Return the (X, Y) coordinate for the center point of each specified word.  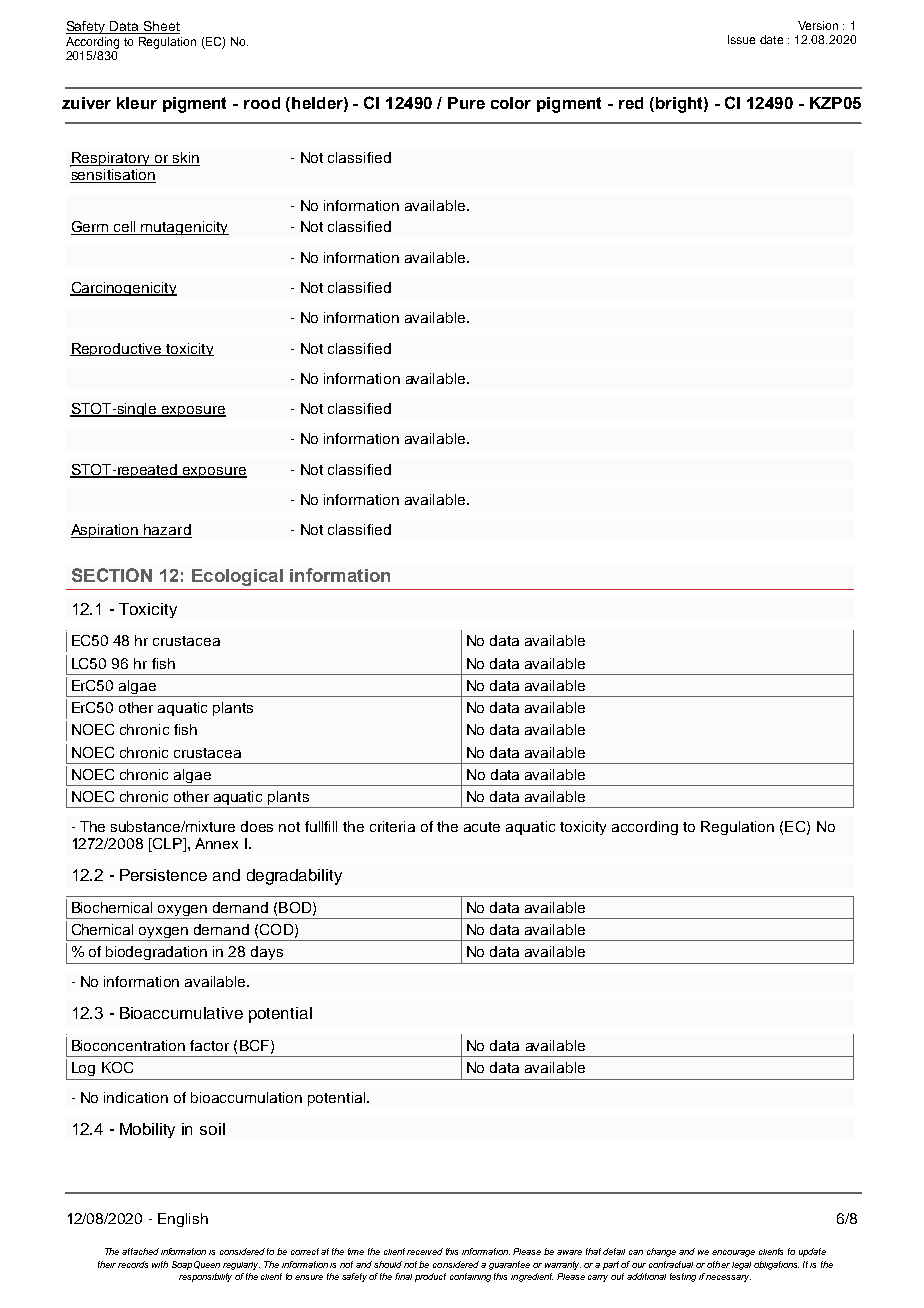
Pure (466, 103)
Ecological (237, 577)
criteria (392, 826)
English (183, 1220)
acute (482, 827)
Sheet (160, 27)
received (425, 1251)
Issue (741, 39)
